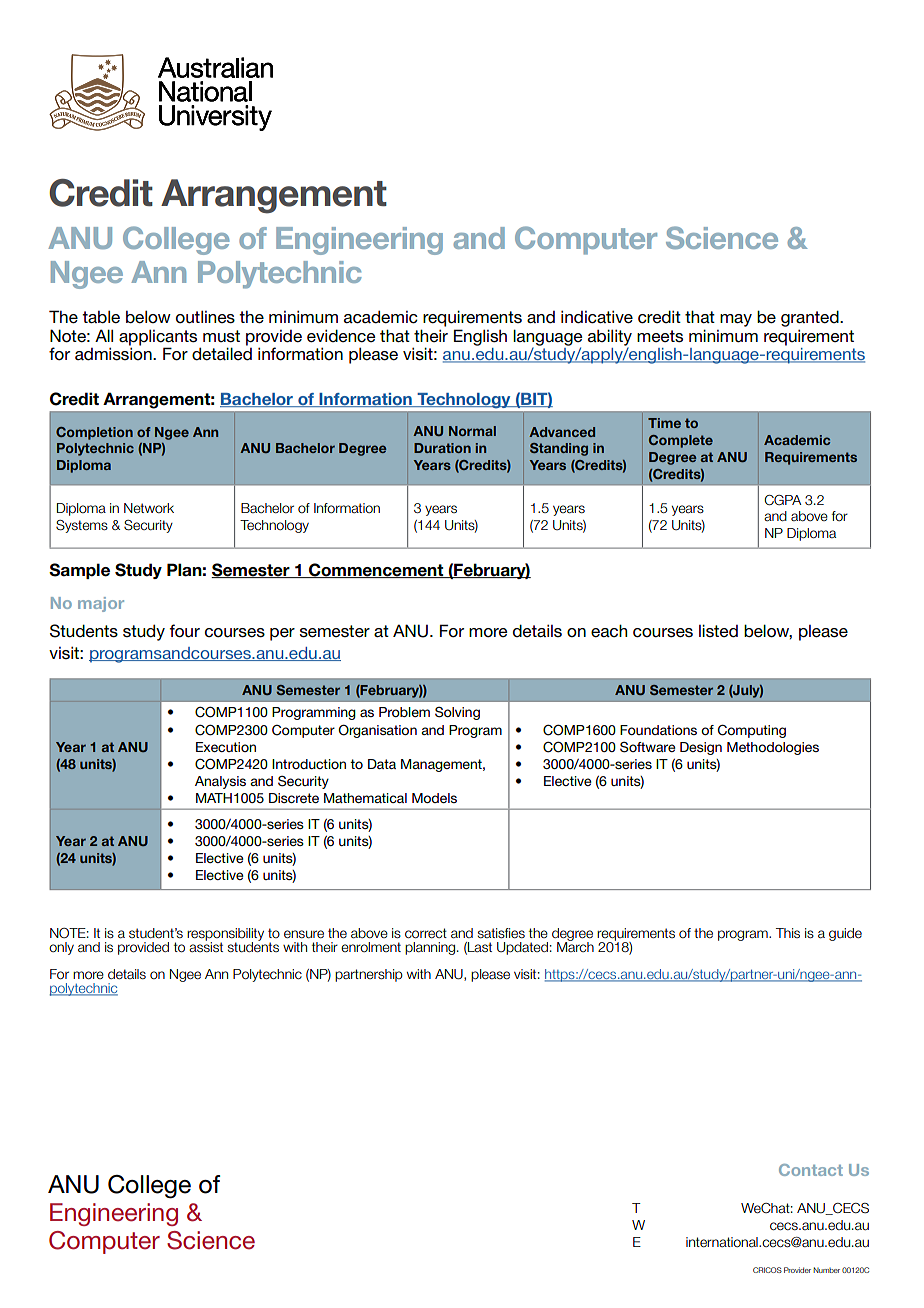 The height and width of the screenshot is (1308, 924). I want to click on listed, so click(718, 631).
